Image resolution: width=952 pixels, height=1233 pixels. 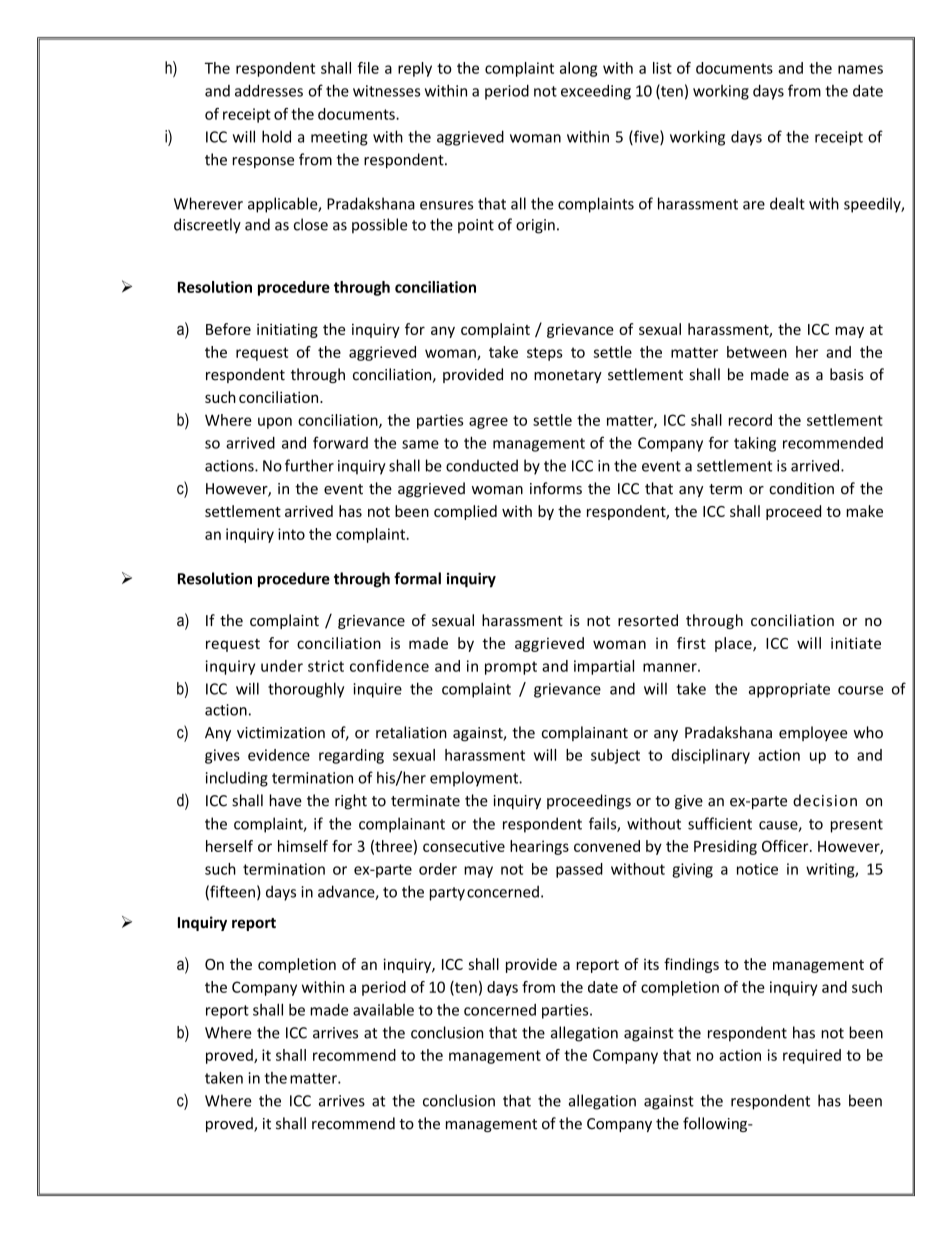 I want to click on employment, so click(x=475, y=779).
